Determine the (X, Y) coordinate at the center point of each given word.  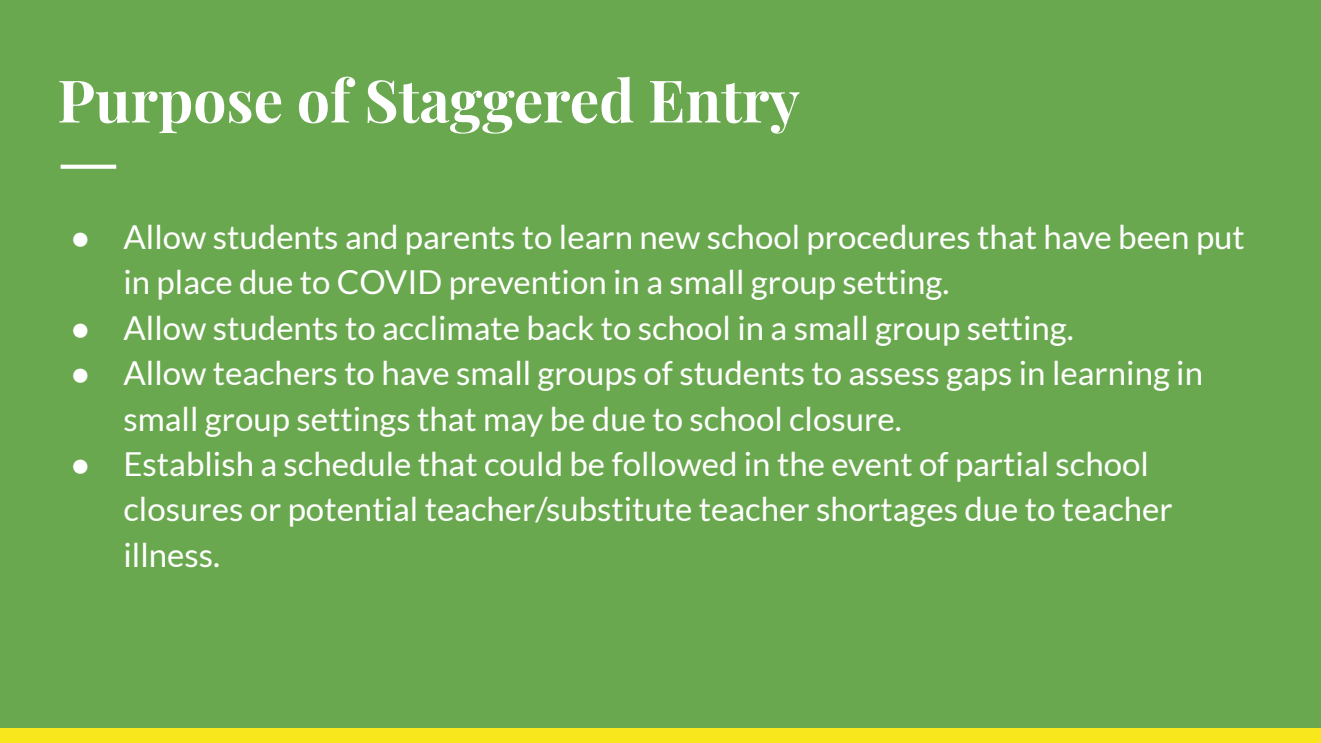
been (1154, 237)
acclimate (451, 328)
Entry (725, 107)
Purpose (170, 107)
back (561, 328)
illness (168, 555)
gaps (979, 379)
